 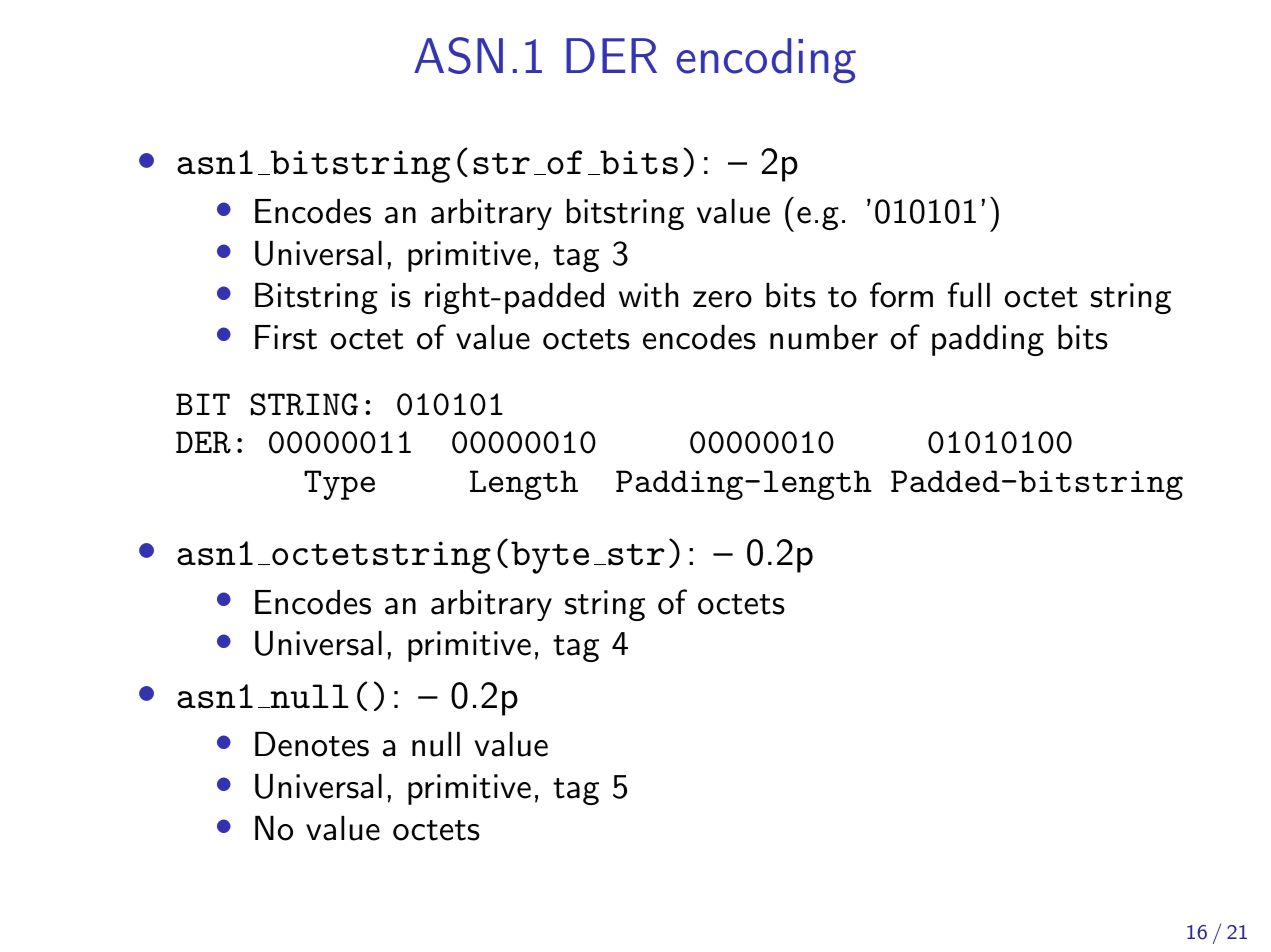 I want to click on with, so click(x=648, y=295).
